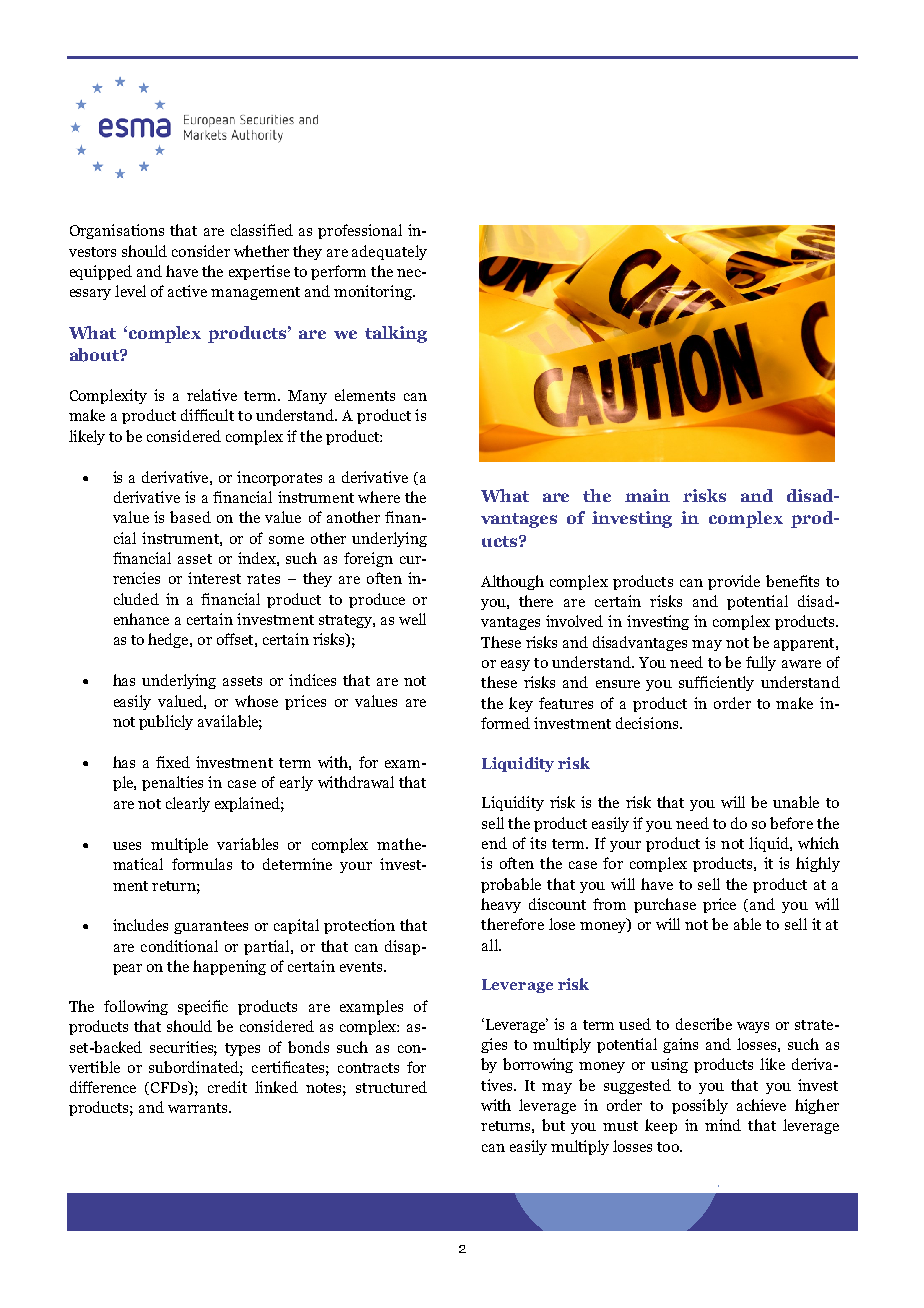  I want to click on where, so click(379, 497).
